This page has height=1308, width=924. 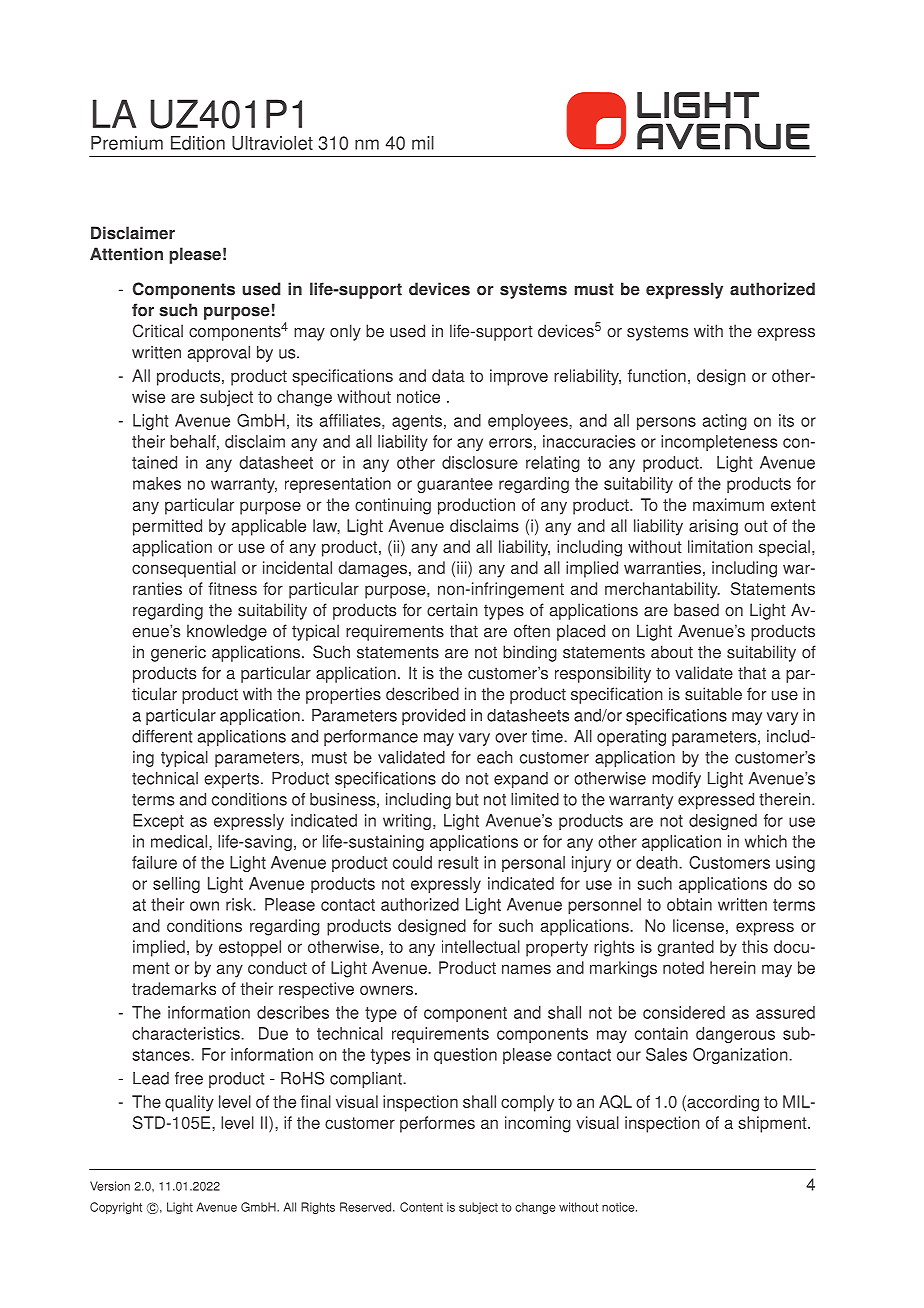 I want to click on experts, so click(x=231, y=780).
